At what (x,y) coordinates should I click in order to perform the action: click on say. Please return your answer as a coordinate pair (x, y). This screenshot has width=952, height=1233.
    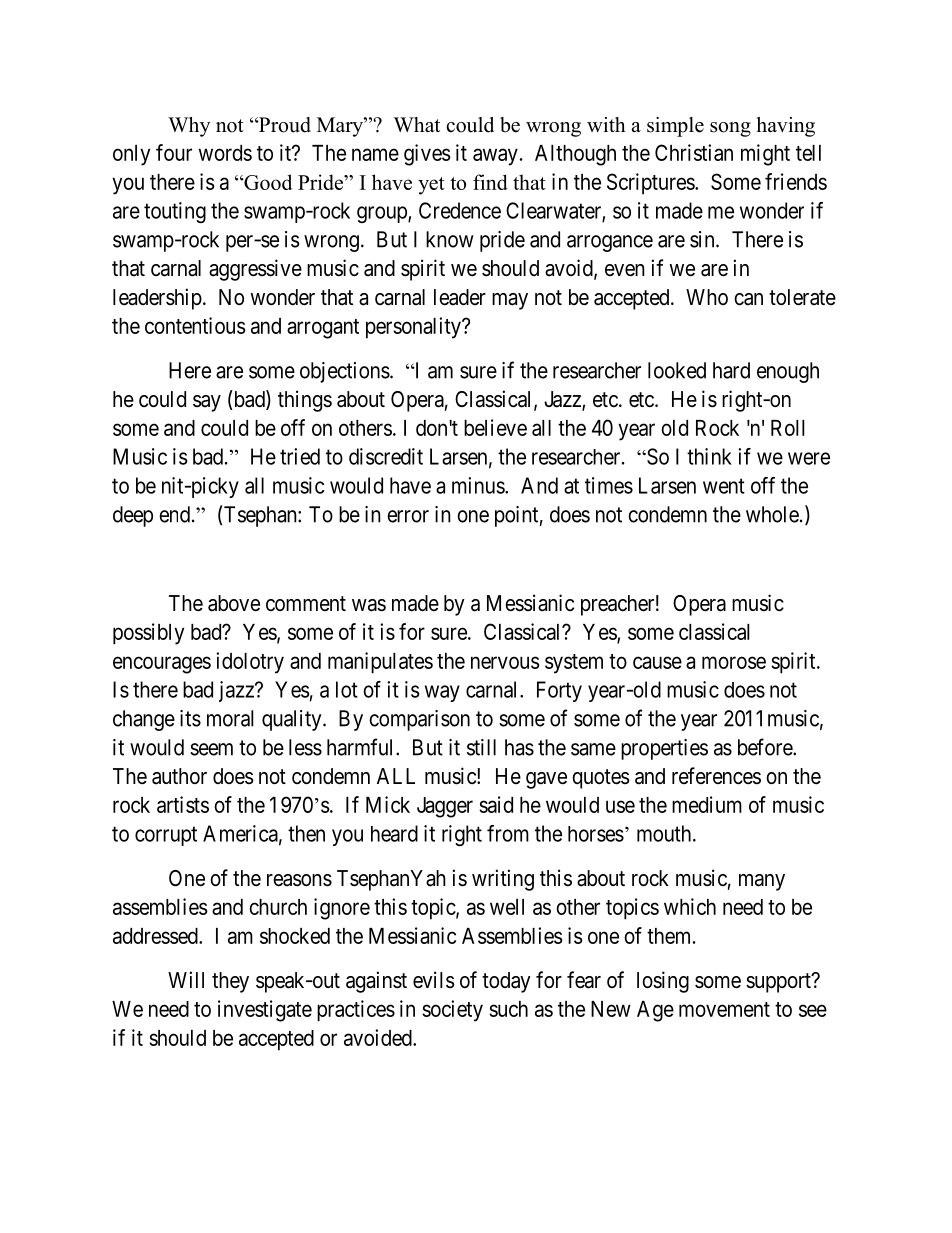
    Looking at the image, I should click on (207, 403).
